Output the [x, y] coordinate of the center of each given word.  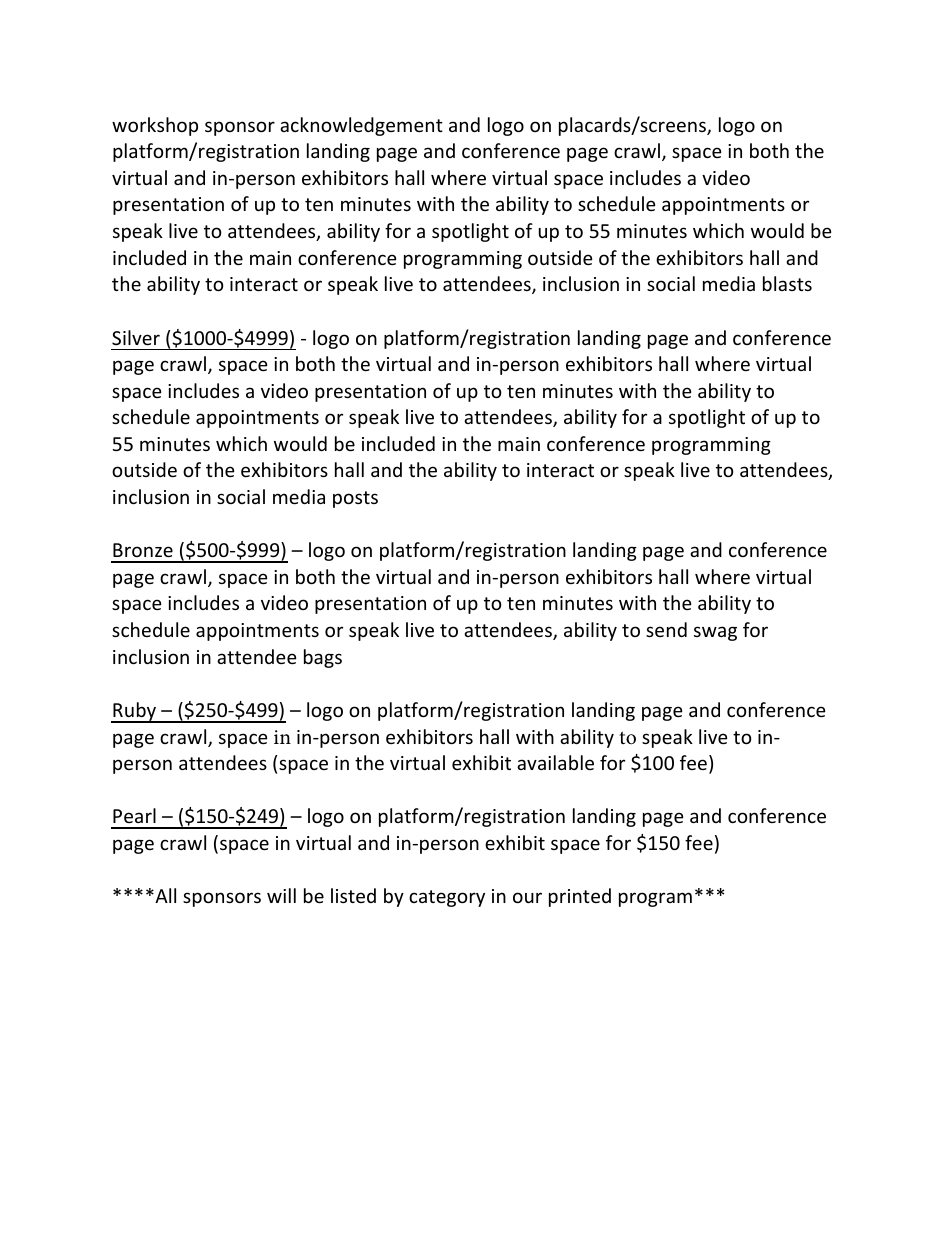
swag [715, 633]
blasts [787, 283]
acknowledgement [361, 126]
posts [355, 499]
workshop [155, 126]
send [666, 629]
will [281, 895]
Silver [136, 337]
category [447, 898]
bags [323, 658]
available [555, 762]
